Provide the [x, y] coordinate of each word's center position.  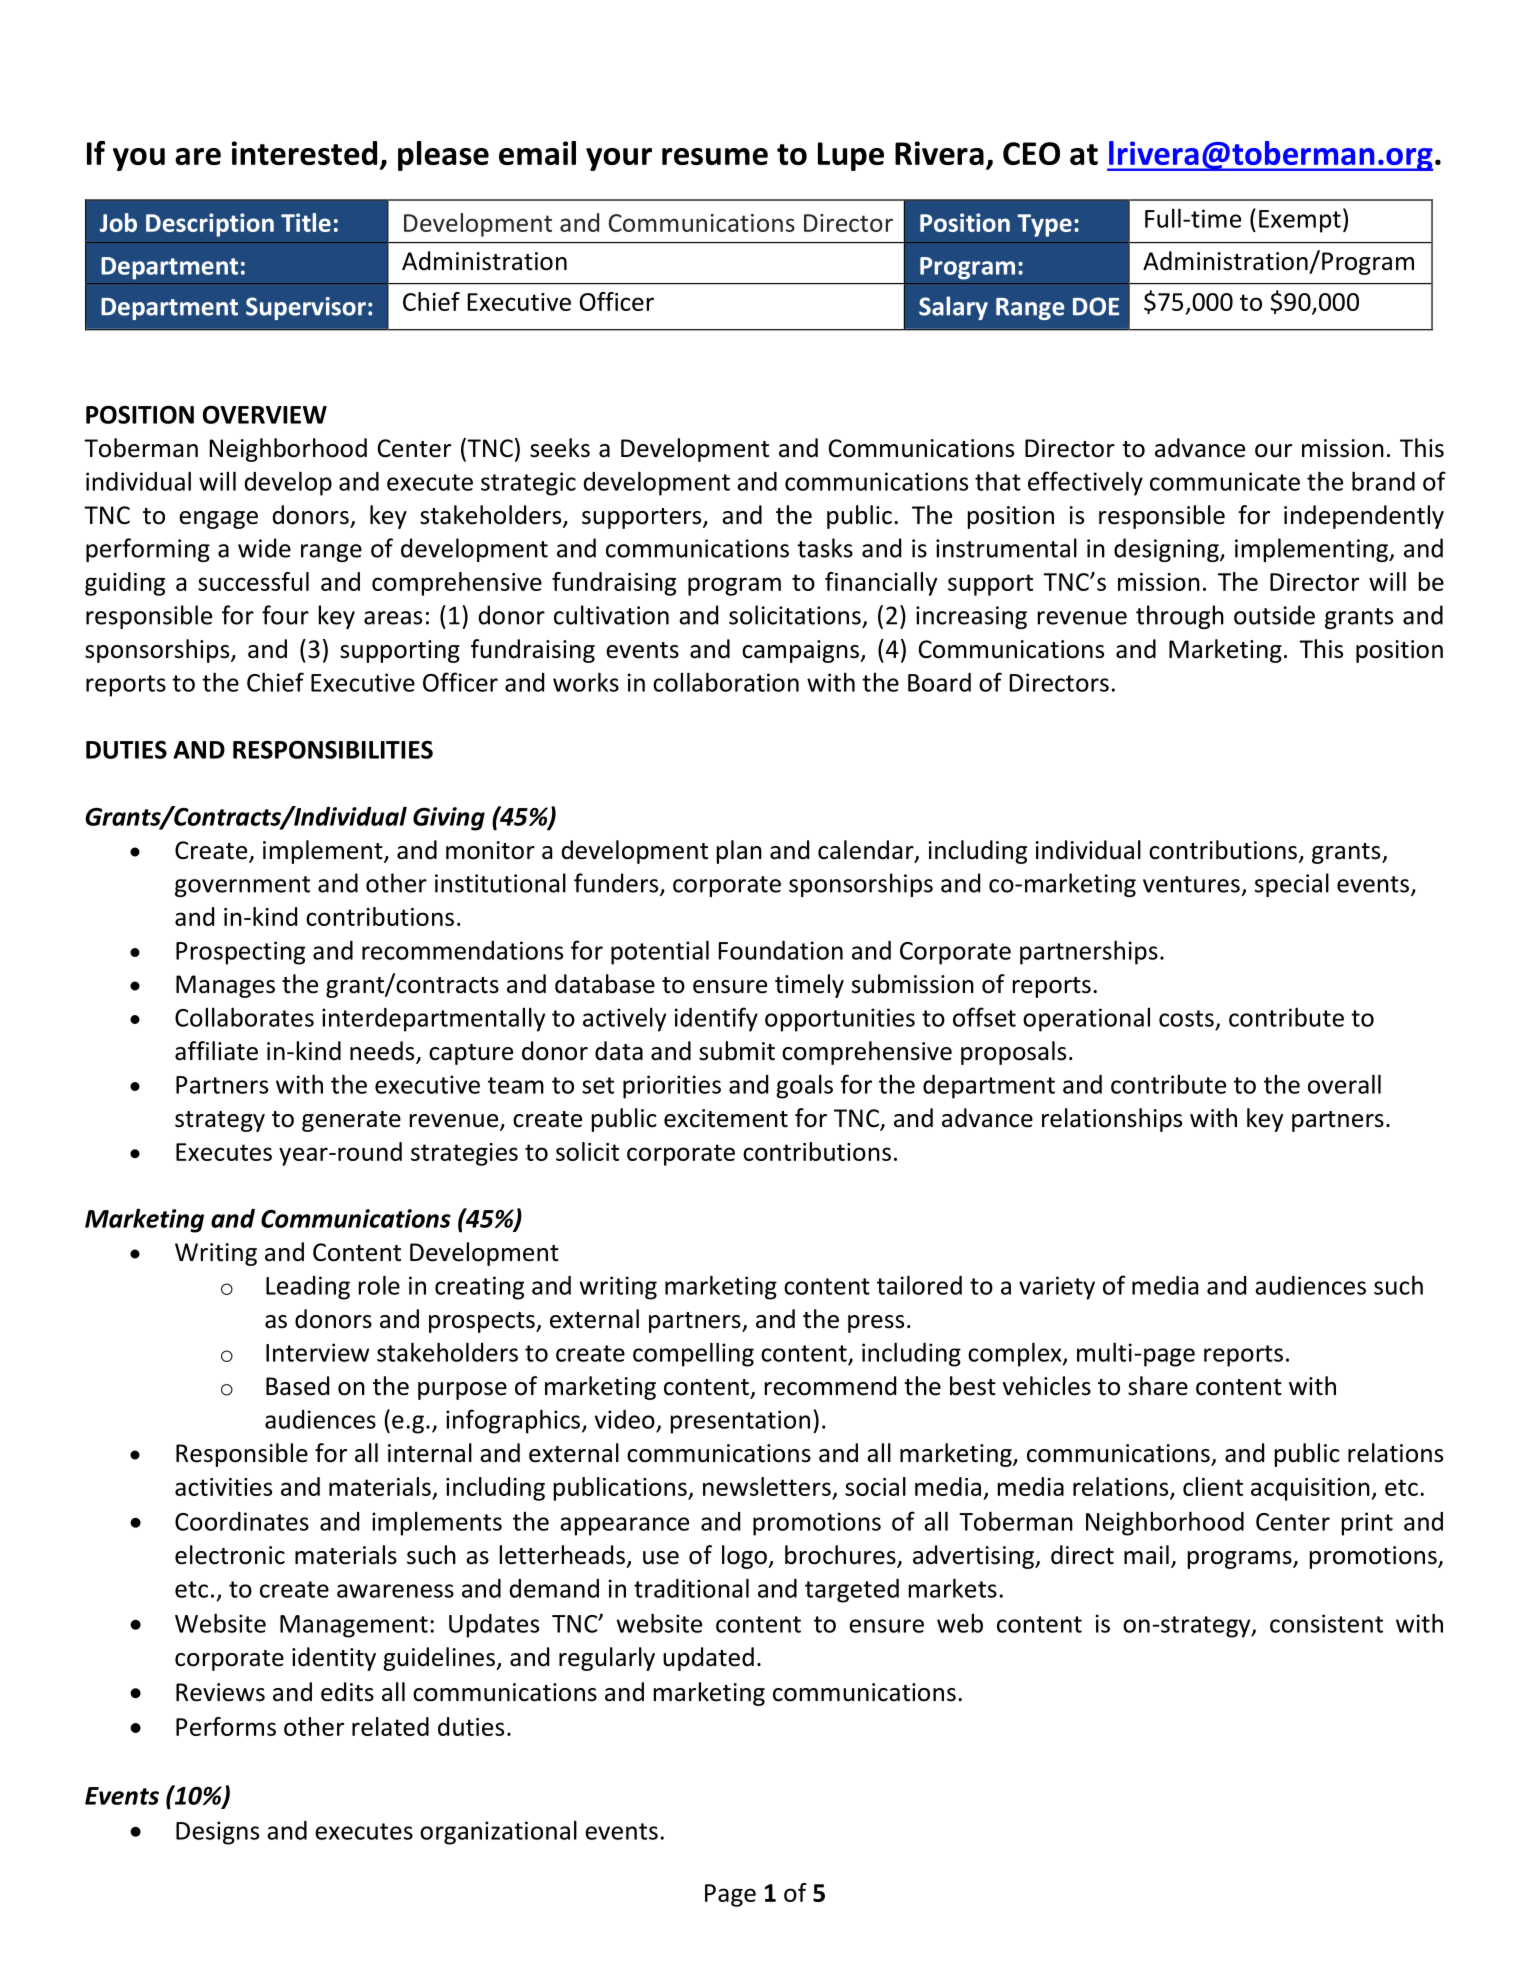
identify [716, 1019]
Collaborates [244, 1017]
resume [715, 156]
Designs [217, 1833]
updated [708, 1659]
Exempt [1300, 221]
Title [306, 222]
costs [1186, 1018]
